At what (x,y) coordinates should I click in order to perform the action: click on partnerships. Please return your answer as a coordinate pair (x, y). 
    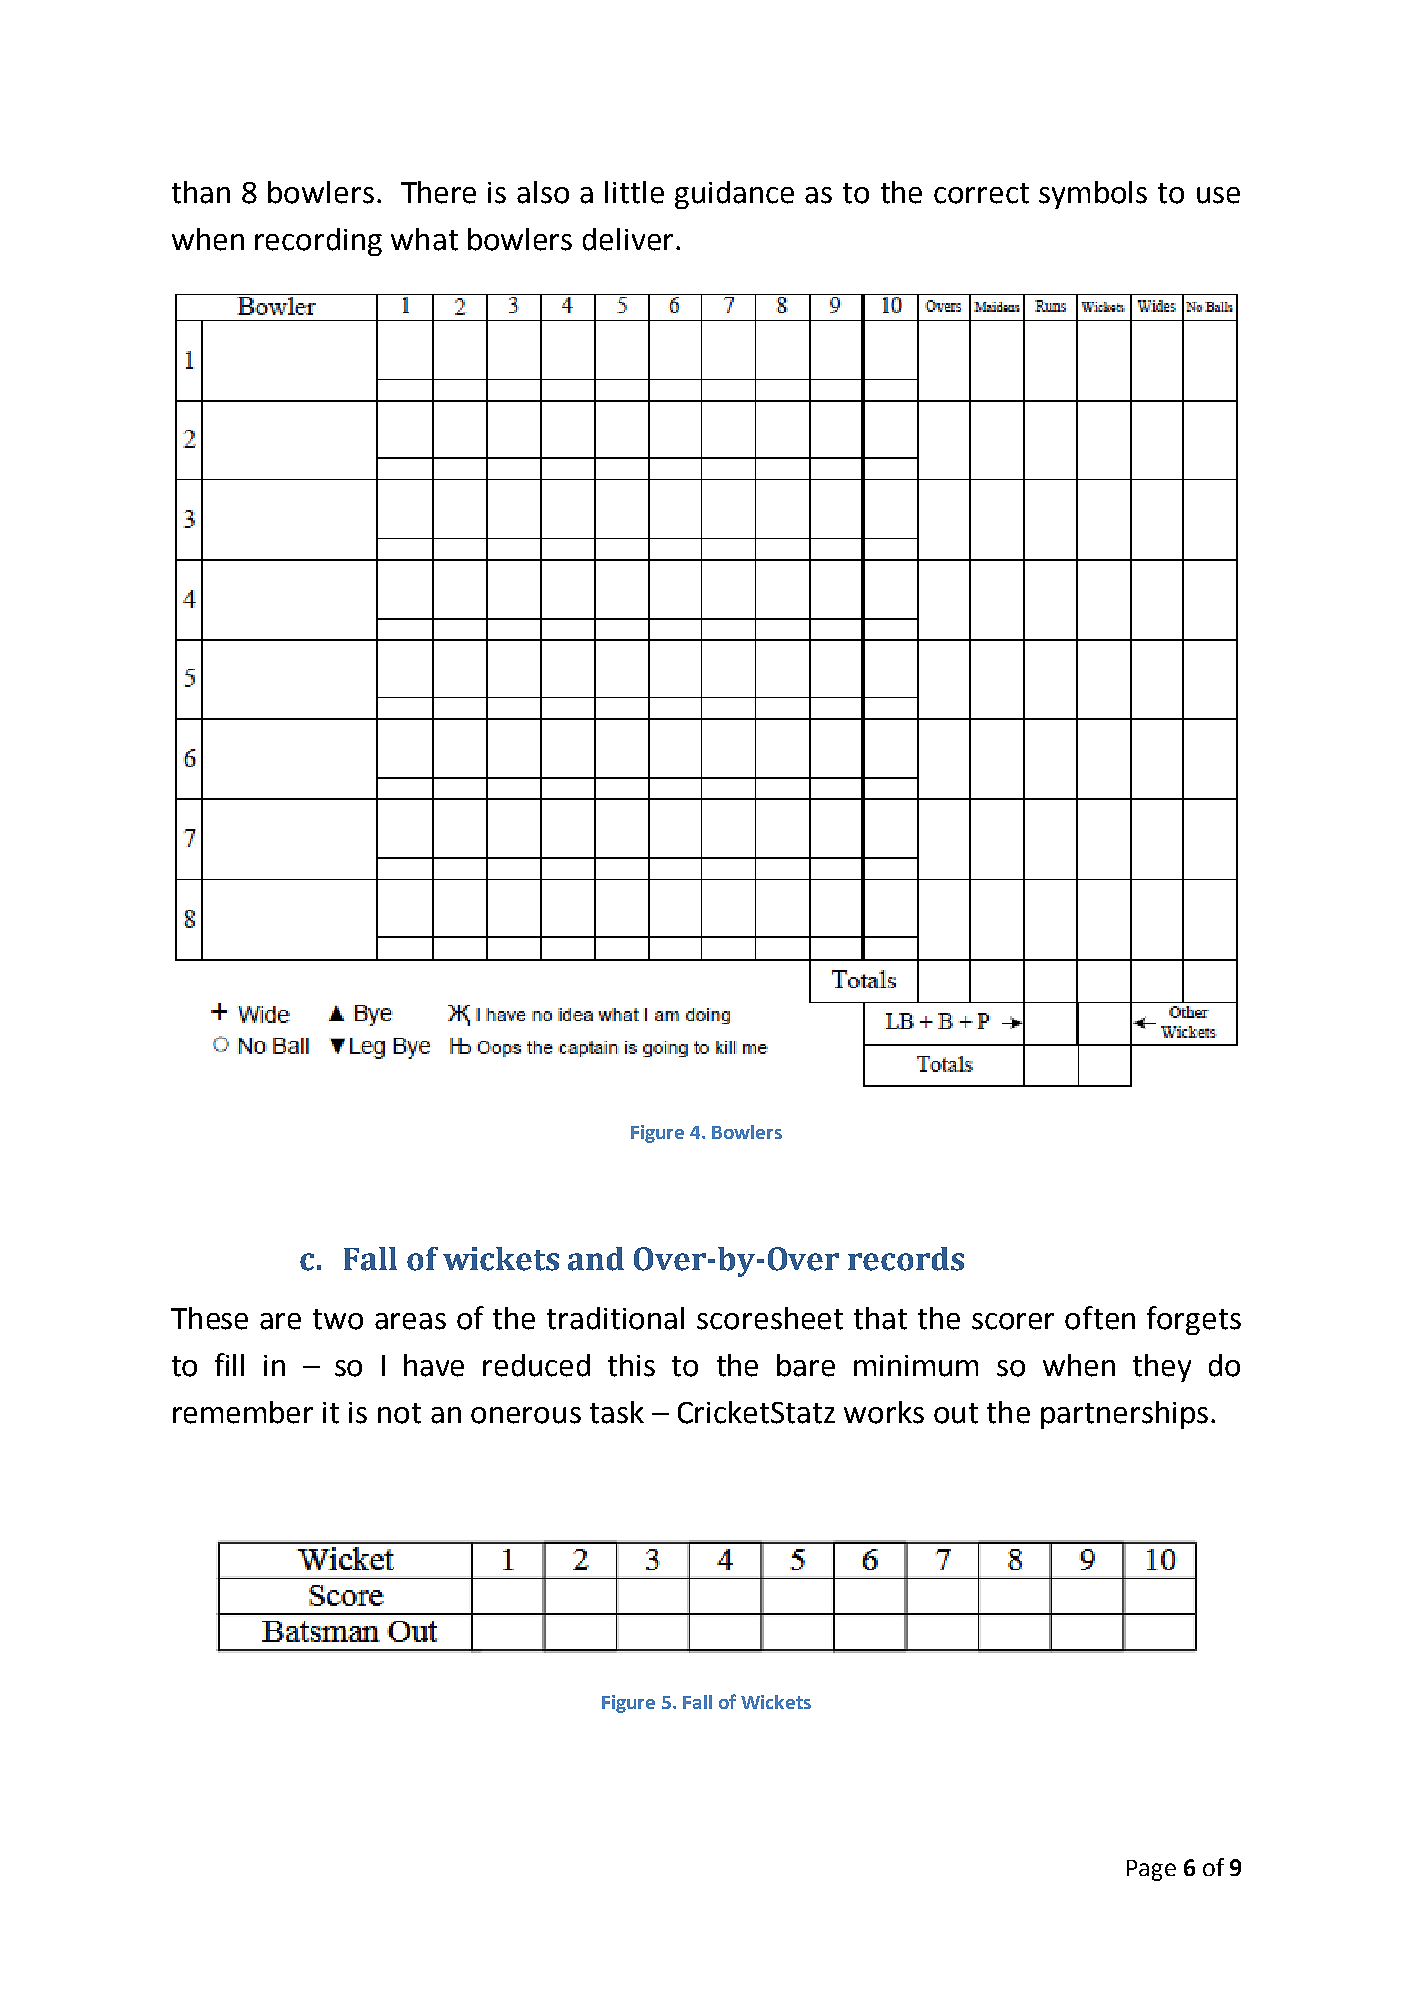
    Looking at the image, I should click on (1124, 1415).
